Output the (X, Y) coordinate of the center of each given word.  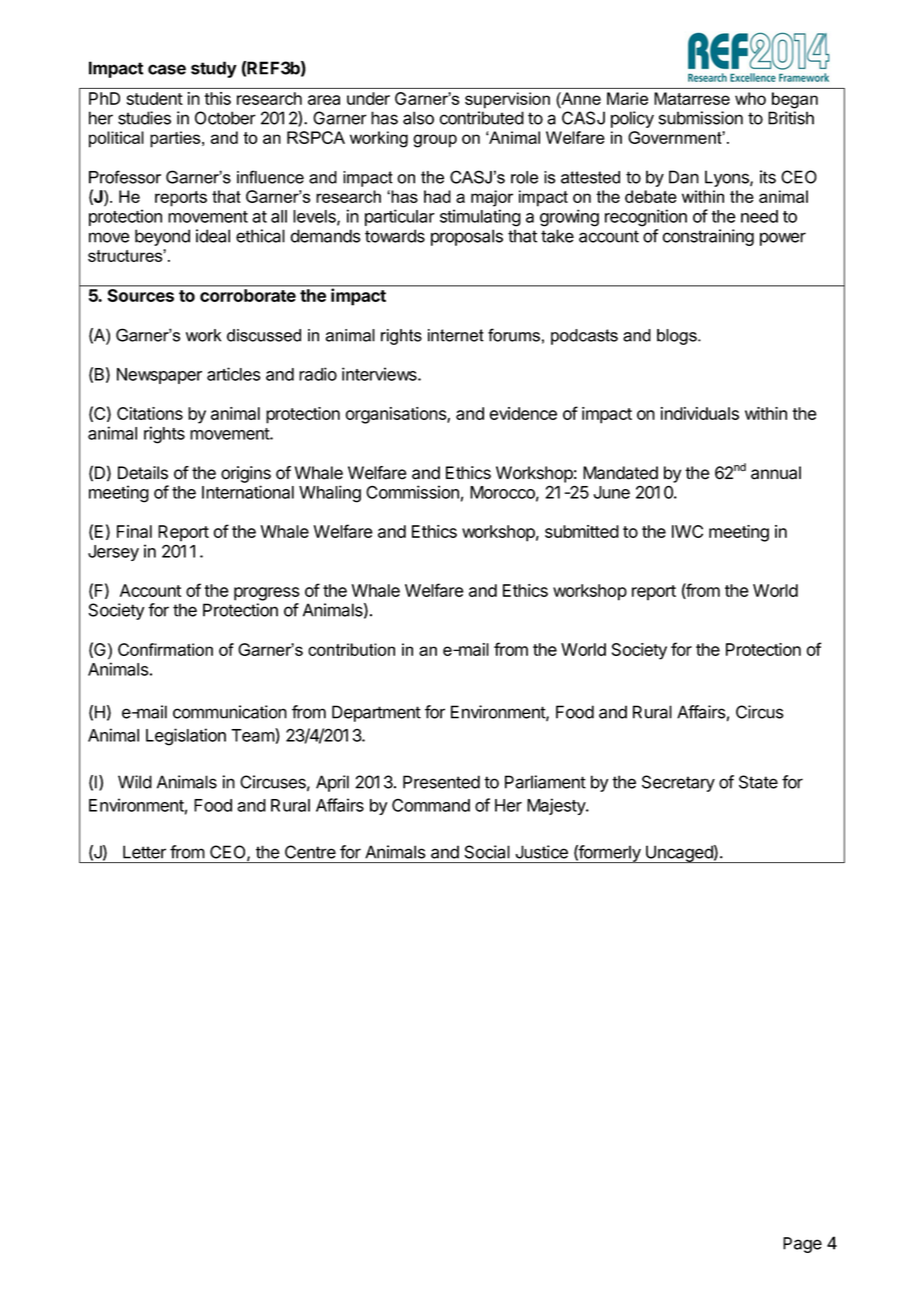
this (217, 98)
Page (802, 1245)
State (758, 782)
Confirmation (165, 649)
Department (376, 713)
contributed (482, 118)
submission (701, 118)
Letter (144, 852)
